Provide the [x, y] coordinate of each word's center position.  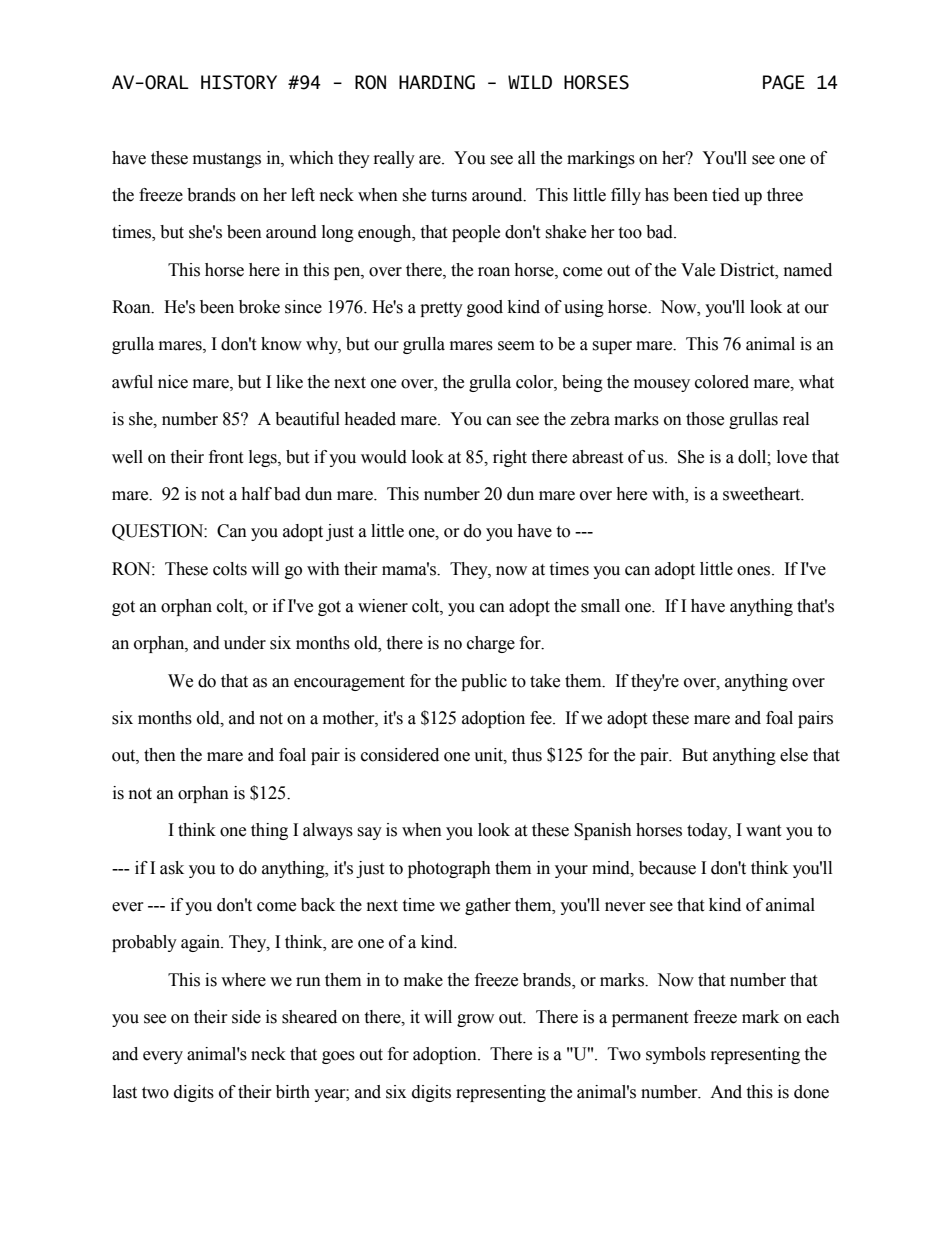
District [748, 270]
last [125, 1092]
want [763, 831]
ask [172, 868]
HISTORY [239, 82]
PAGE [784, 82]
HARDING [437, 82]
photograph [449, 869]
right [510, 458]
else [794, 755]
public [484, 682]
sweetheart [763, 494]
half [256, 494]
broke [259, 307]
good [485, 308]
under [245, 643]
